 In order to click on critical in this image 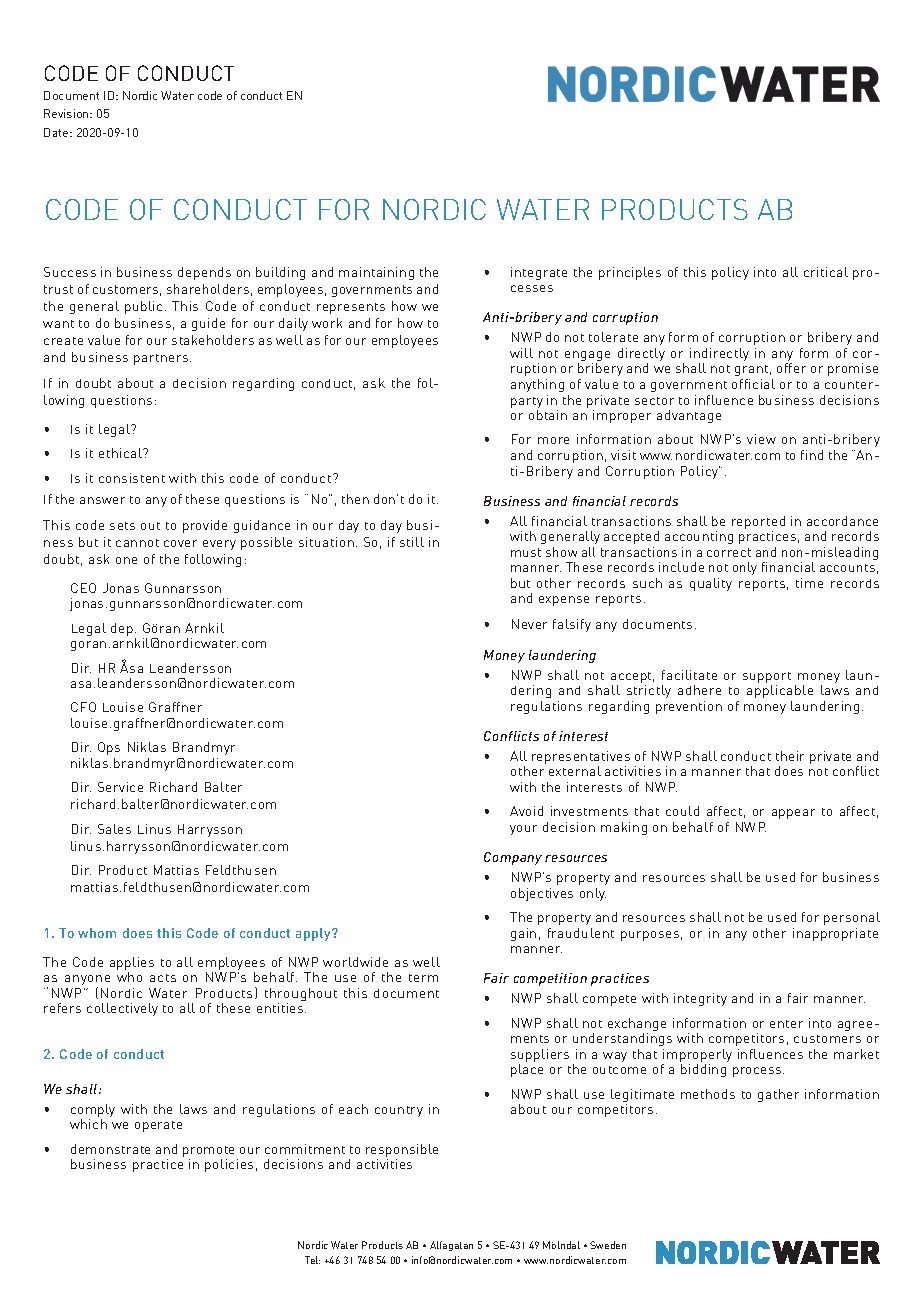, I will do `click(826, 272)`.
